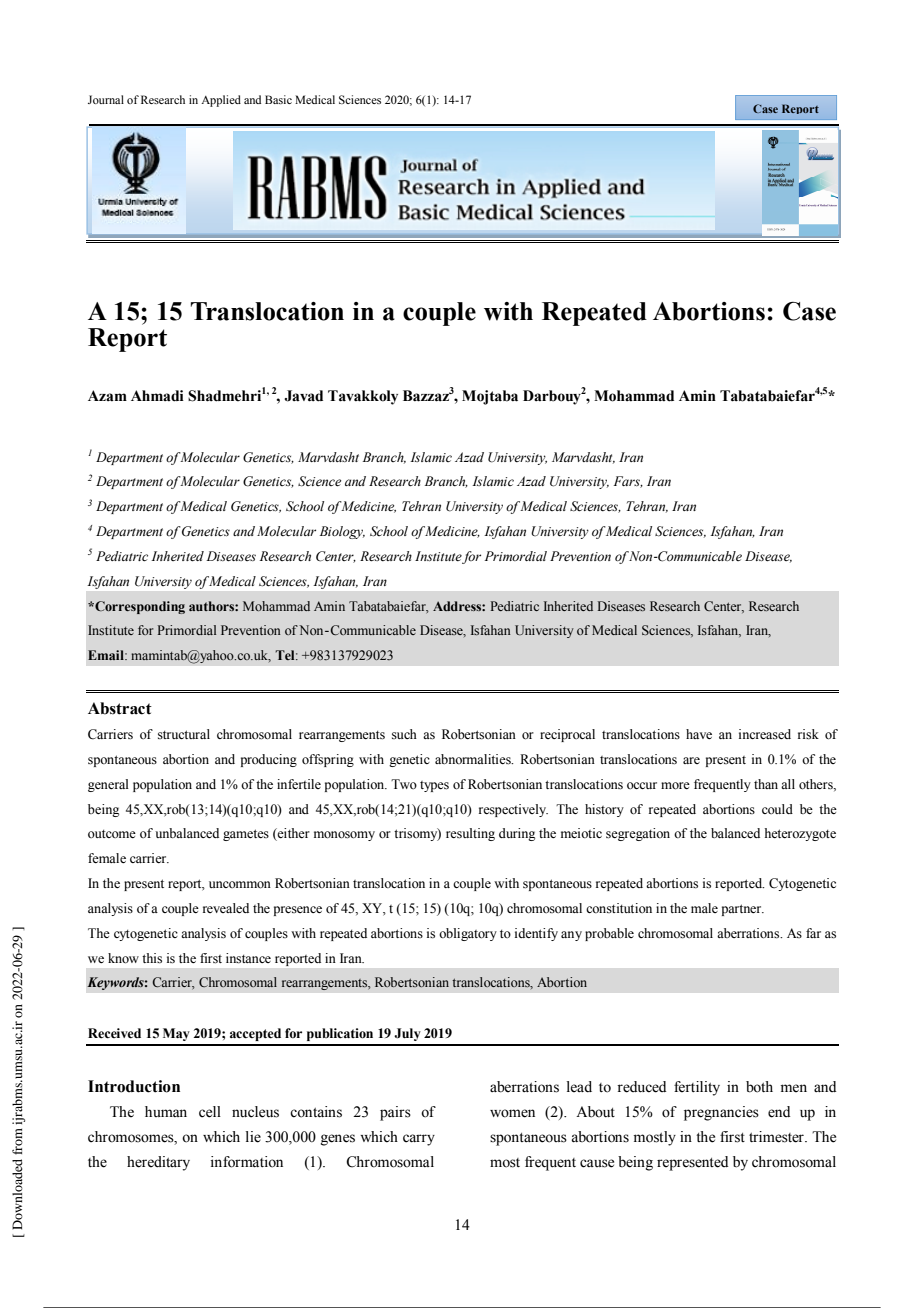 This page has width=924, height=1308. I want to click on cell, so click(210, 1112).
